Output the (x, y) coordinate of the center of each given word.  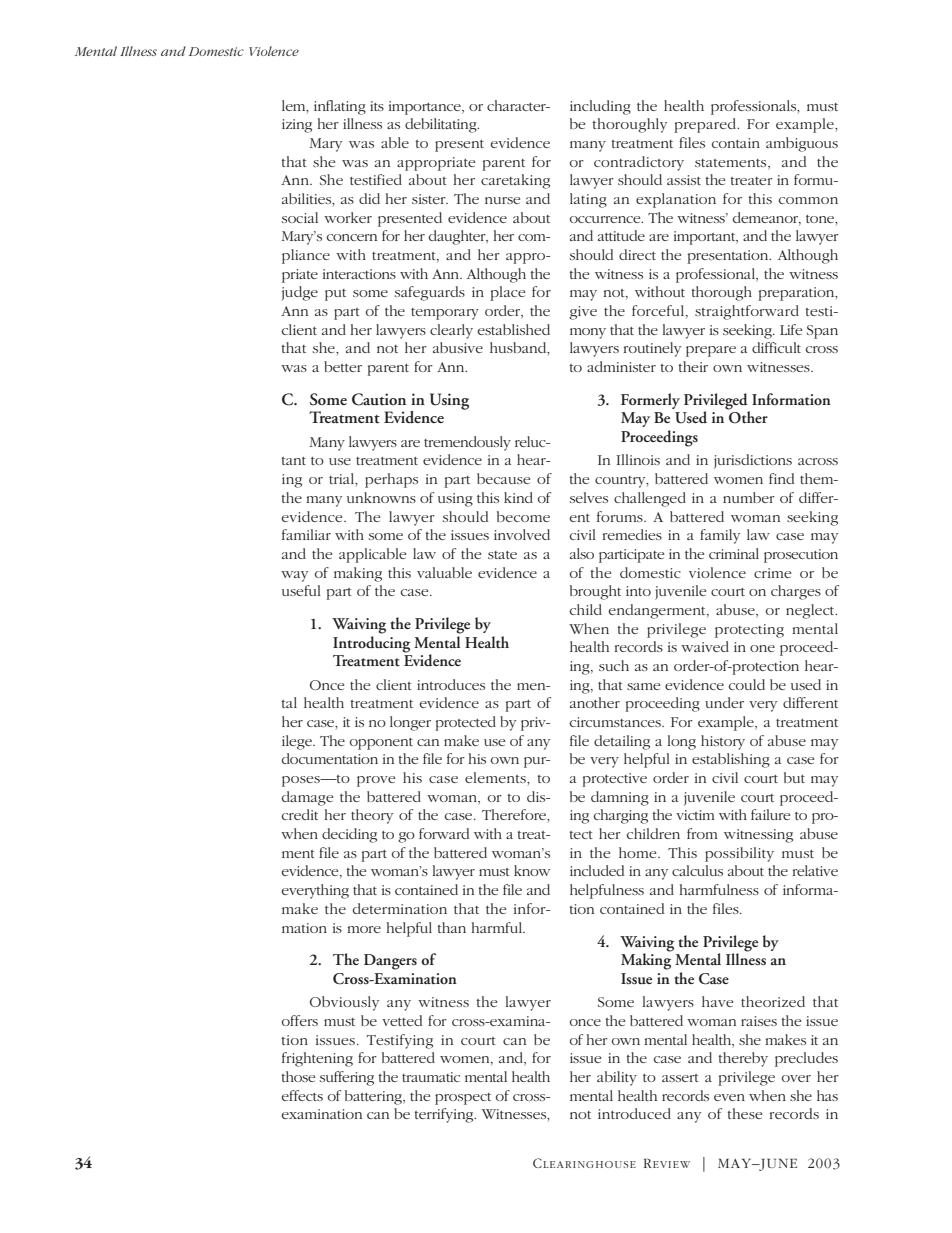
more (364, 929)
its (377, 106)
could (747, 684)
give (583, 313)
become (523, 516)
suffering (347, 1078)
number (749, 497)
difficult (776, 347)
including (600, 107)
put (335, 295)
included (597, 870)
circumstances (616, 722)
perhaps (391, 480)
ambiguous (802, 144)
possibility (739, 854)
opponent (381, 744)
